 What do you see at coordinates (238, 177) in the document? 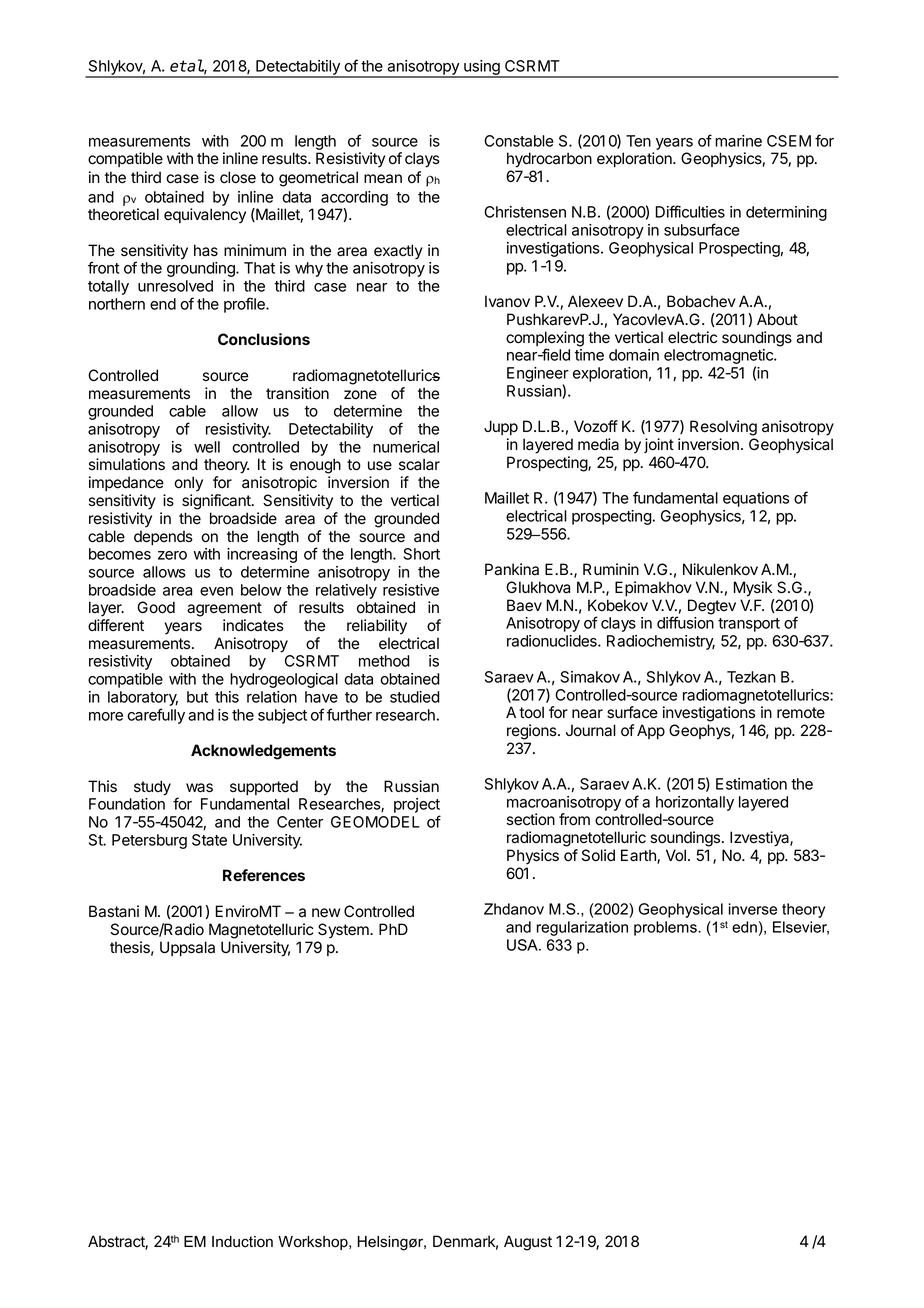
I see `close` at bounding box center [238, 177].
